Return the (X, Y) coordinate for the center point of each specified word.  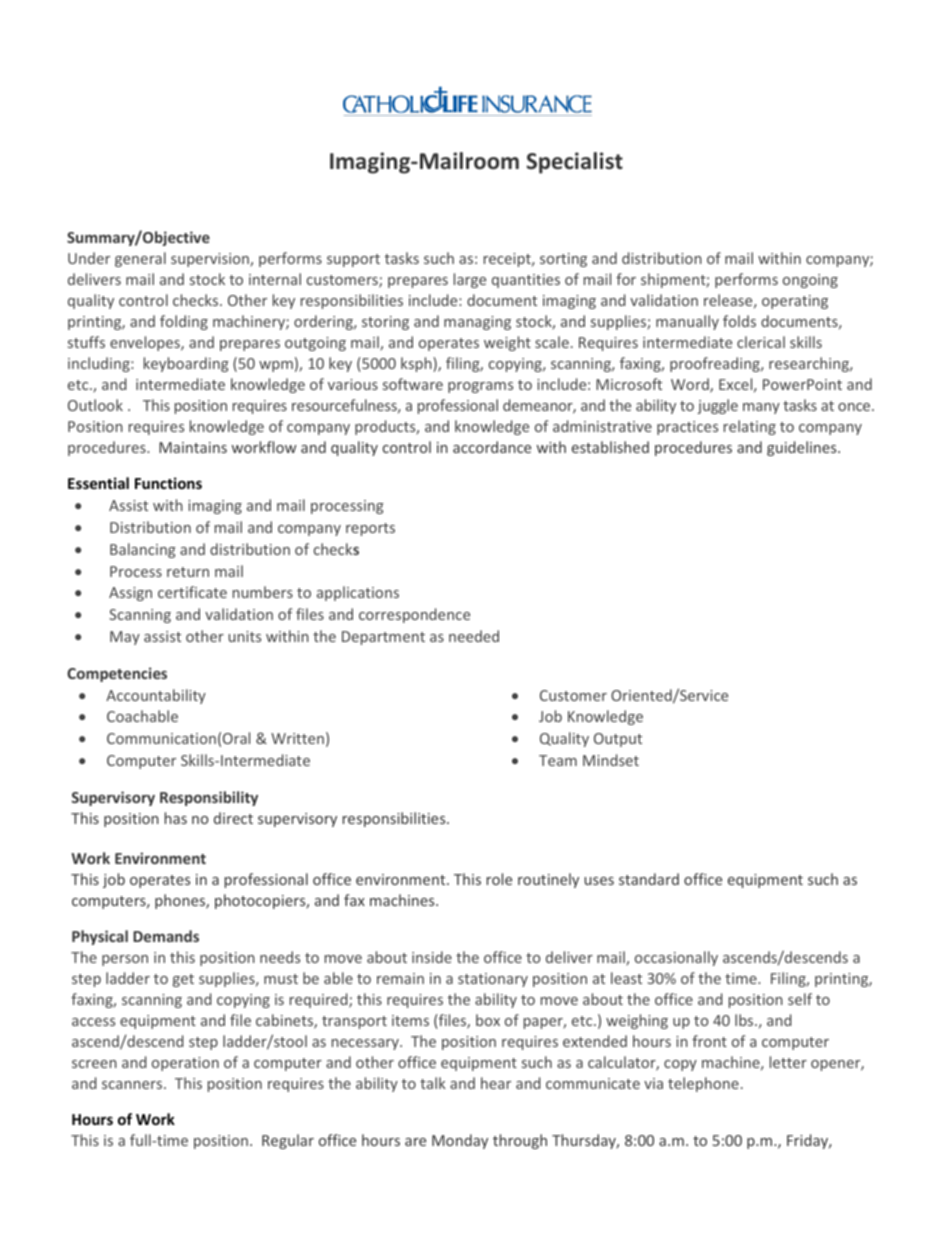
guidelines (803, 448)
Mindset (611, 760)
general (140, 259)
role (499, 879)
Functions (168, 483)
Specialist (575, 163)
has (176, 818)
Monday (460, 1141)
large (470, 280)
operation (185, 1064)
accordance (492, 447)
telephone (703, 1084)
